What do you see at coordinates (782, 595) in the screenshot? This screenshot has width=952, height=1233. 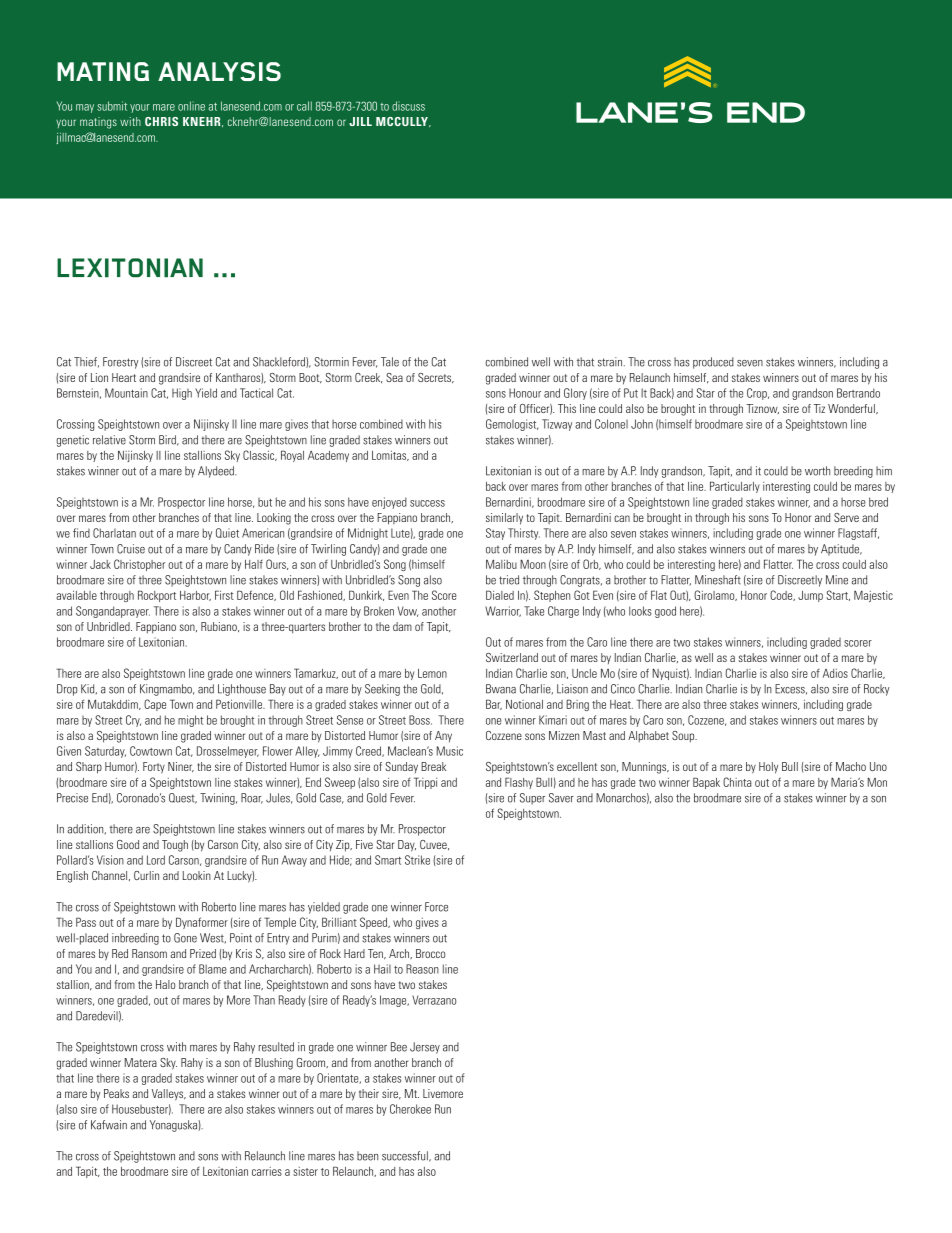 I see `Code` at bounding box center [782, 595].
